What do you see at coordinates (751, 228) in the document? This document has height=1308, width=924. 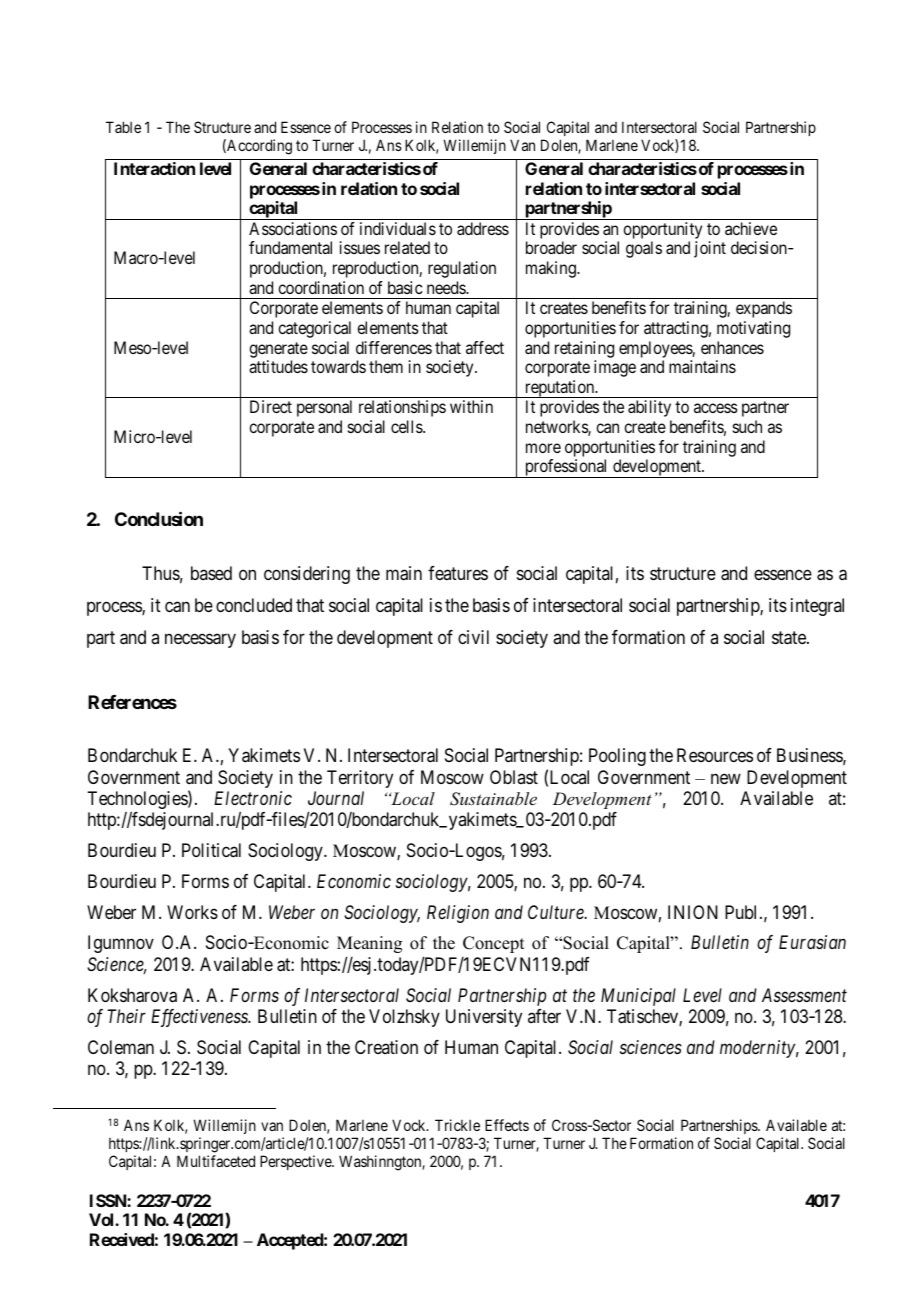 I see `achieve` at bounding box center [751, 228].
